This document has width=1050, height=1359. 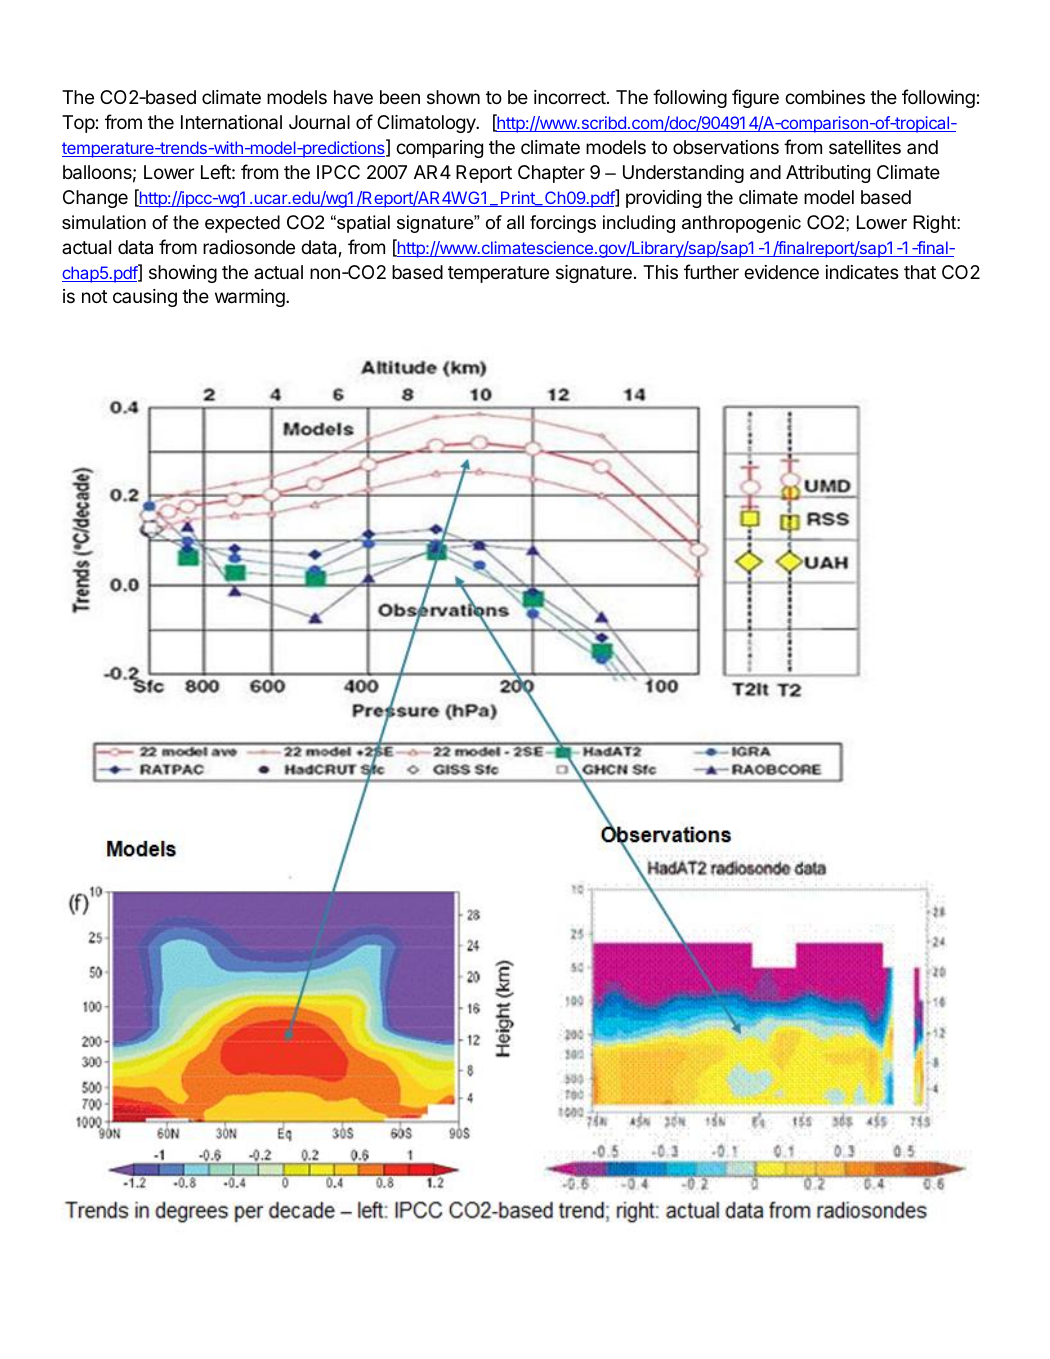 What do you see at coordinates (660, 272) in the document?
I see `This` at bounding box center [660, 272].
